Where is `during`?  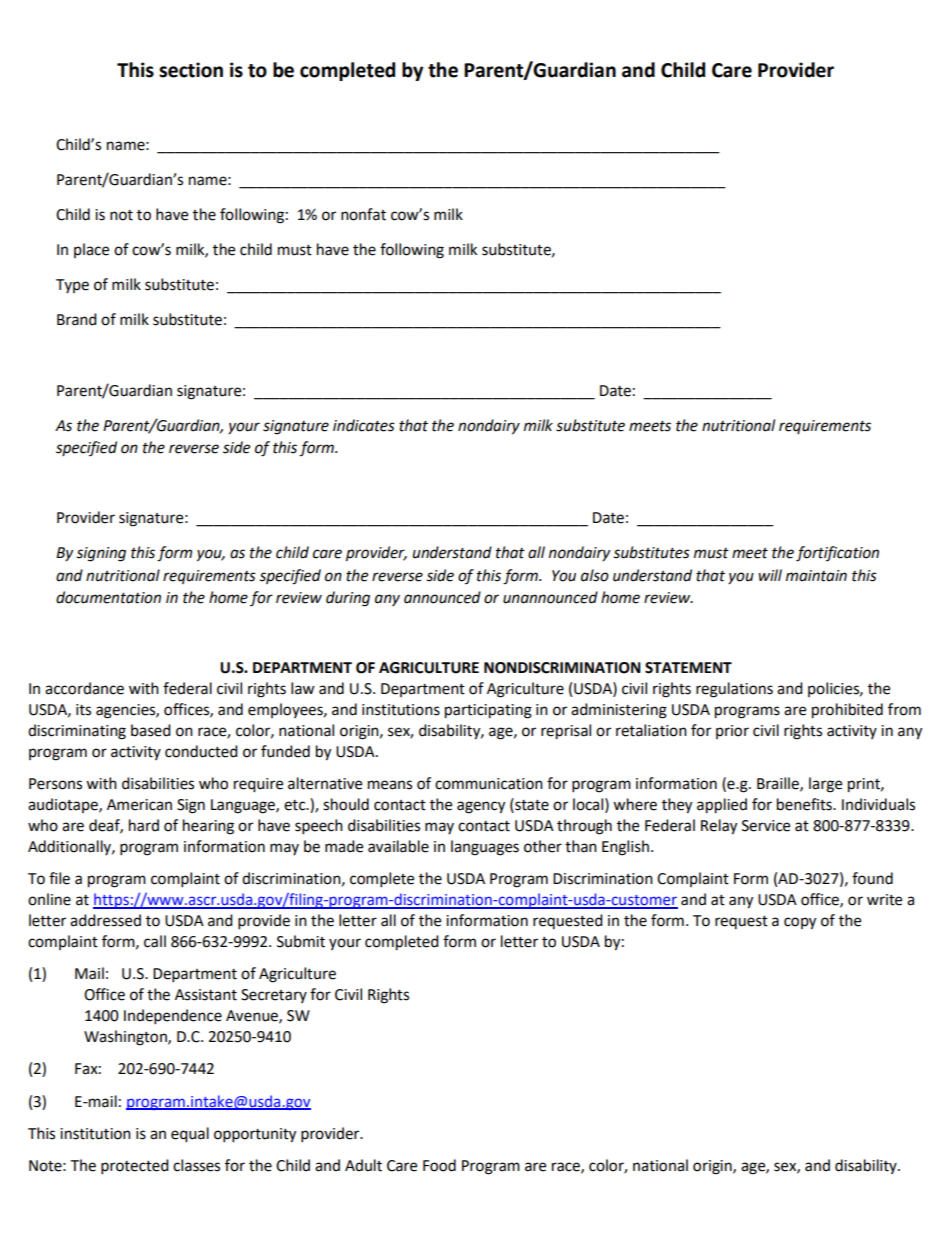
during is located at coordinates (348, 599).
